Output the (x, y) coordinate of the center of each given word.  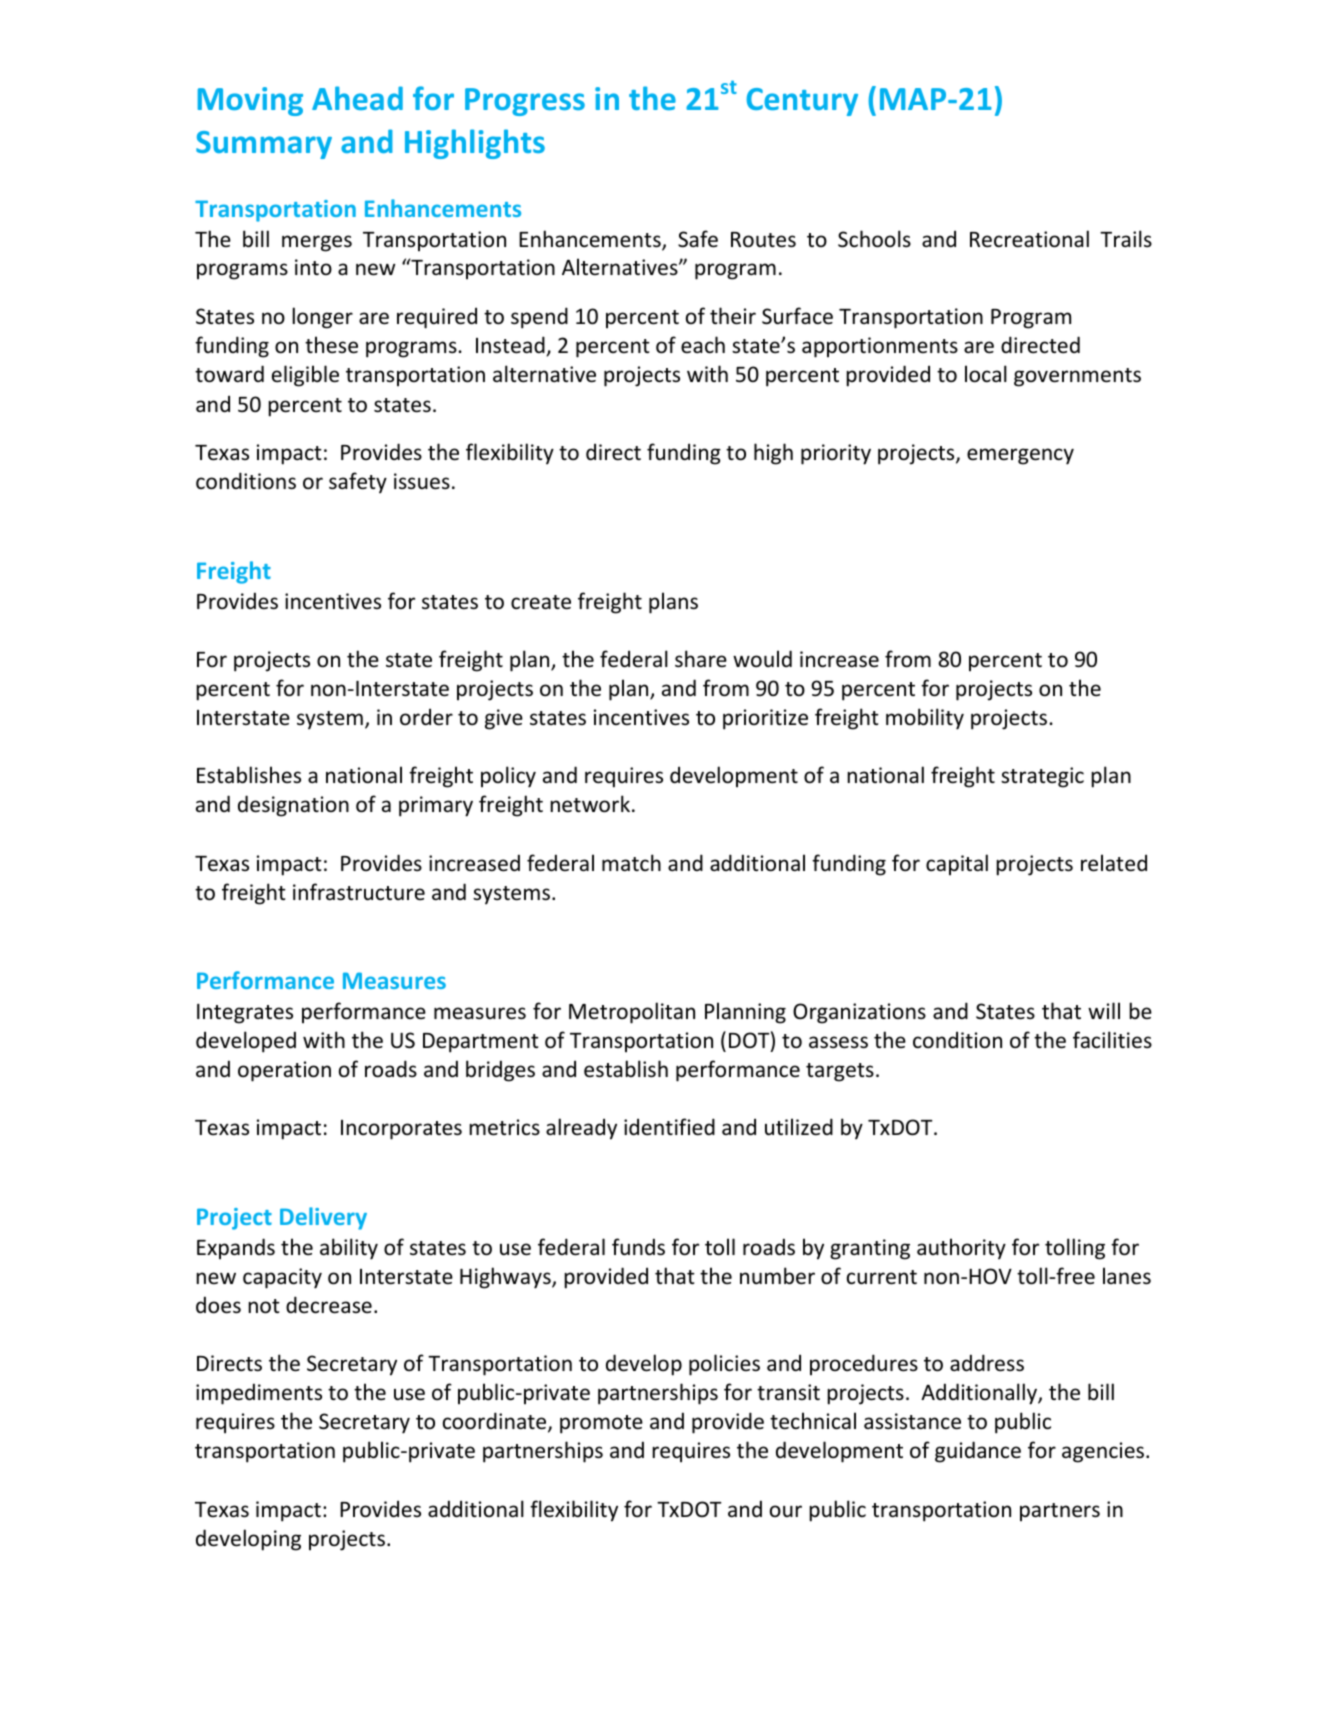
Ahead (357, 98)
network (590, 804)
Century (802, 102)
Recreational (1029, 239)
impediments (259, 1394)
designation (293, 806)
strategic (1042, 777)
